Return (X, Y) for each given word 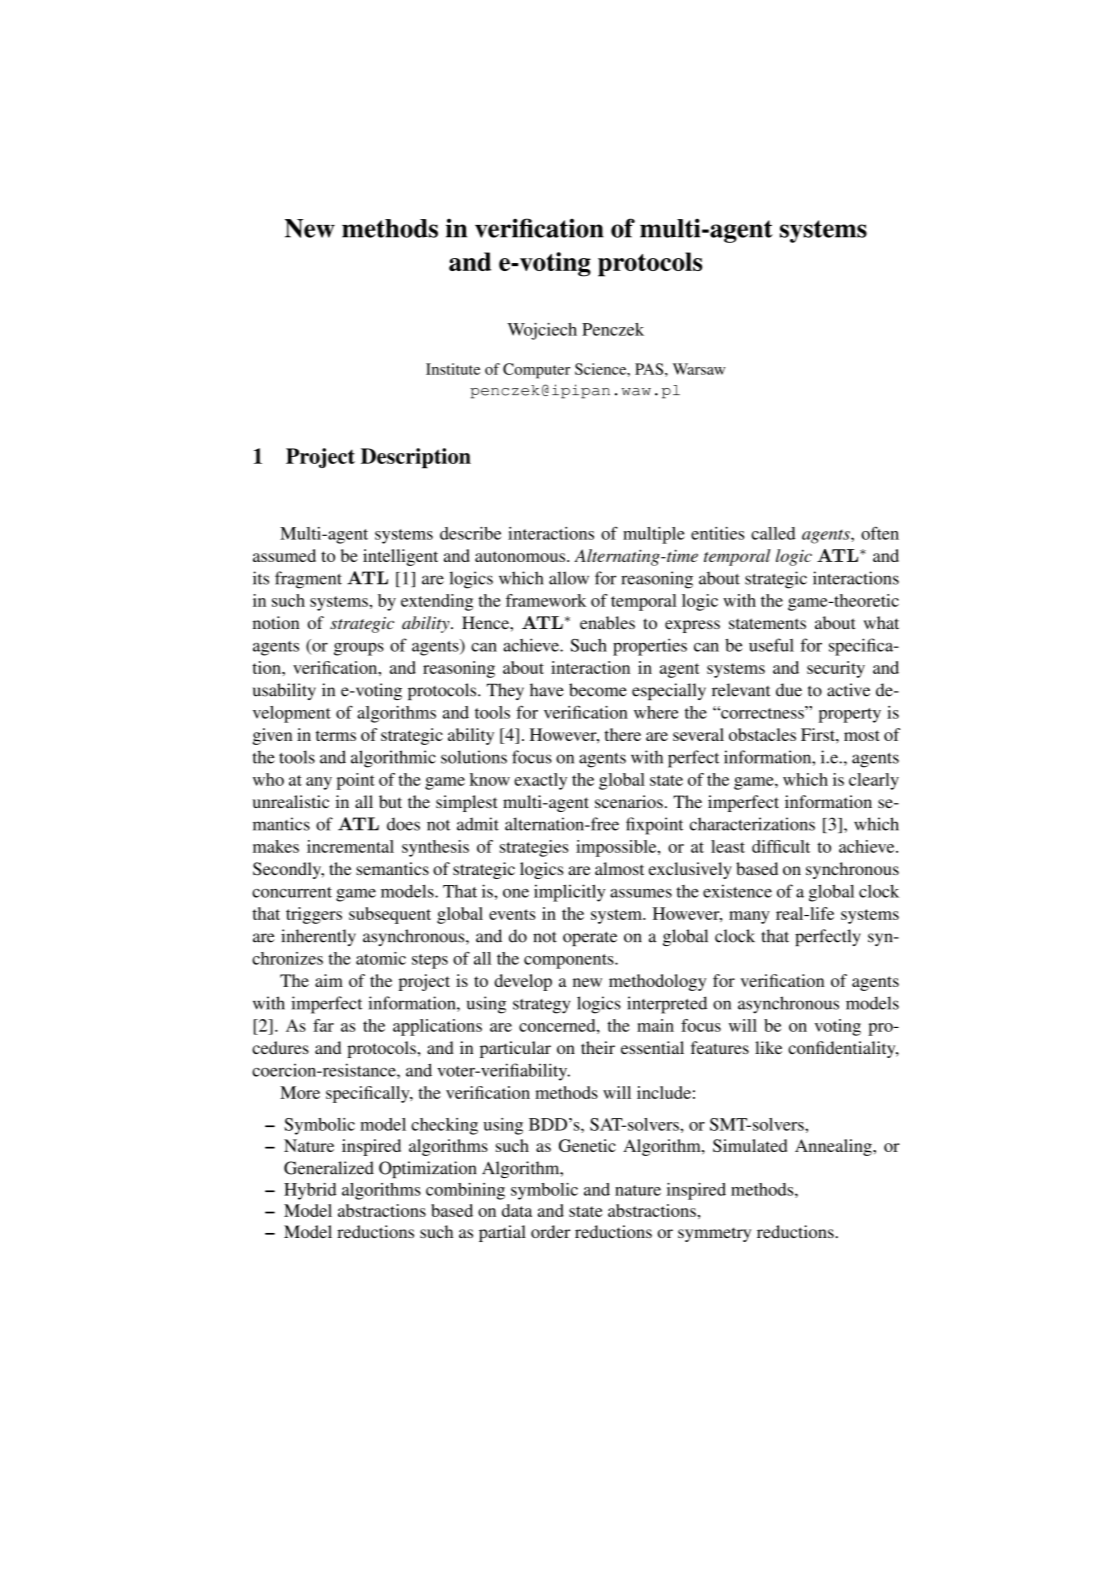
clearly (874, 781)
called (773, 533)
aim (329, 980)
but (390, 801)
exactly (540, 781)
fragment (308, 580)
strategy (541, 1006)
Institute (453, 369)
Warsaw (699, 369)
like (768, 1047)
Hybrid (310, 1191)
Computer (536, 371)
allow (569, 578)
